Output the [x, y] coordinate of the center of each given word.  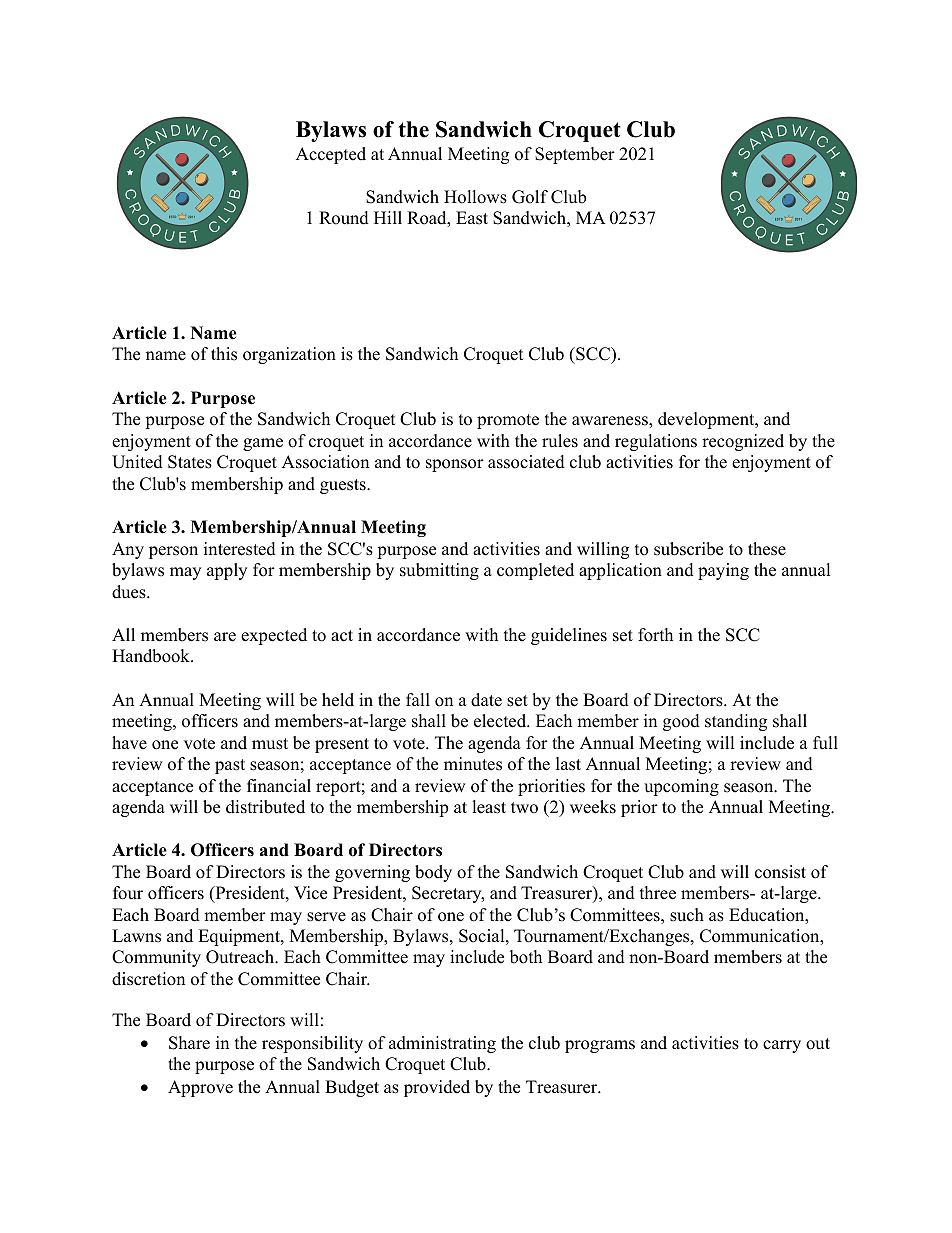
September [575, 155]
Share [189, 1043]
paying [723, 571]
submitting [439, 571]
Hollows [475, 197]
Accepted [331, 155]
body [433, 873]
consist [780, 872]
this [224, 354]
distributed [265, 807]
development [707, 420]
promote [508, 421]
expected [274, 636]
